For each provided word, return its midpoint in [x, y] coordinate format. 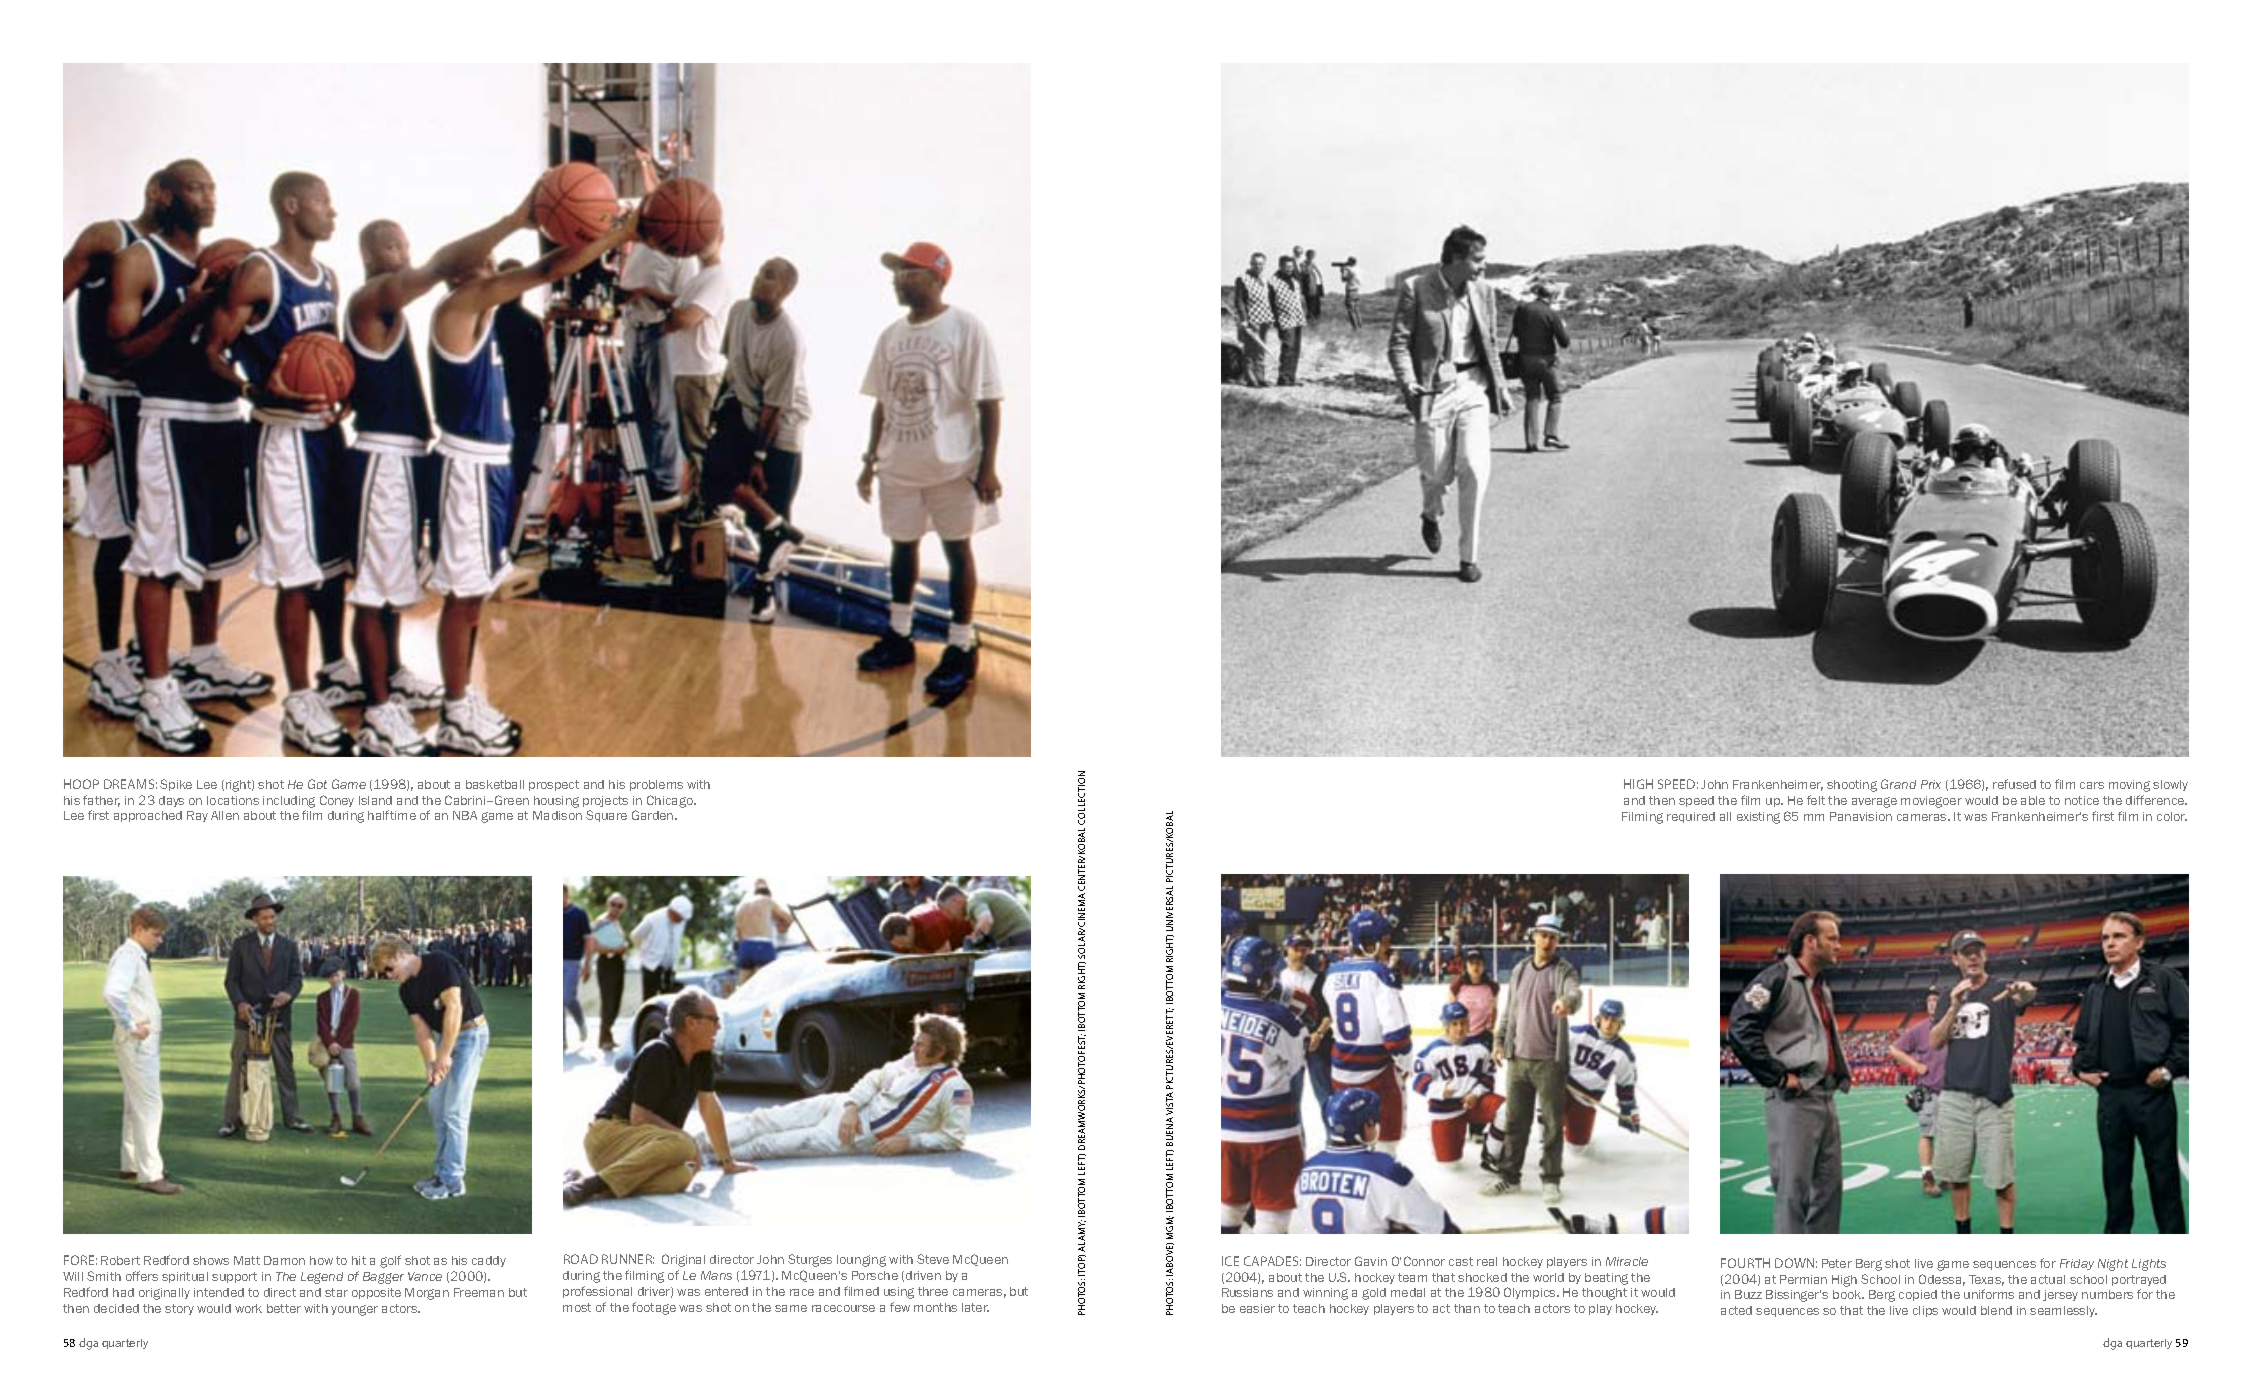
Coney [337, 801]
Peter [1837, 1263]
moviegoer [1931, 802]
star [336, 1292]
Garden [654, 815]
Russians [1247, 1292]
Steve [933, 1259]
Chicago [671, 801]
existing [1758, 818]
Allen [225, 815]
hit [359, 1260]
